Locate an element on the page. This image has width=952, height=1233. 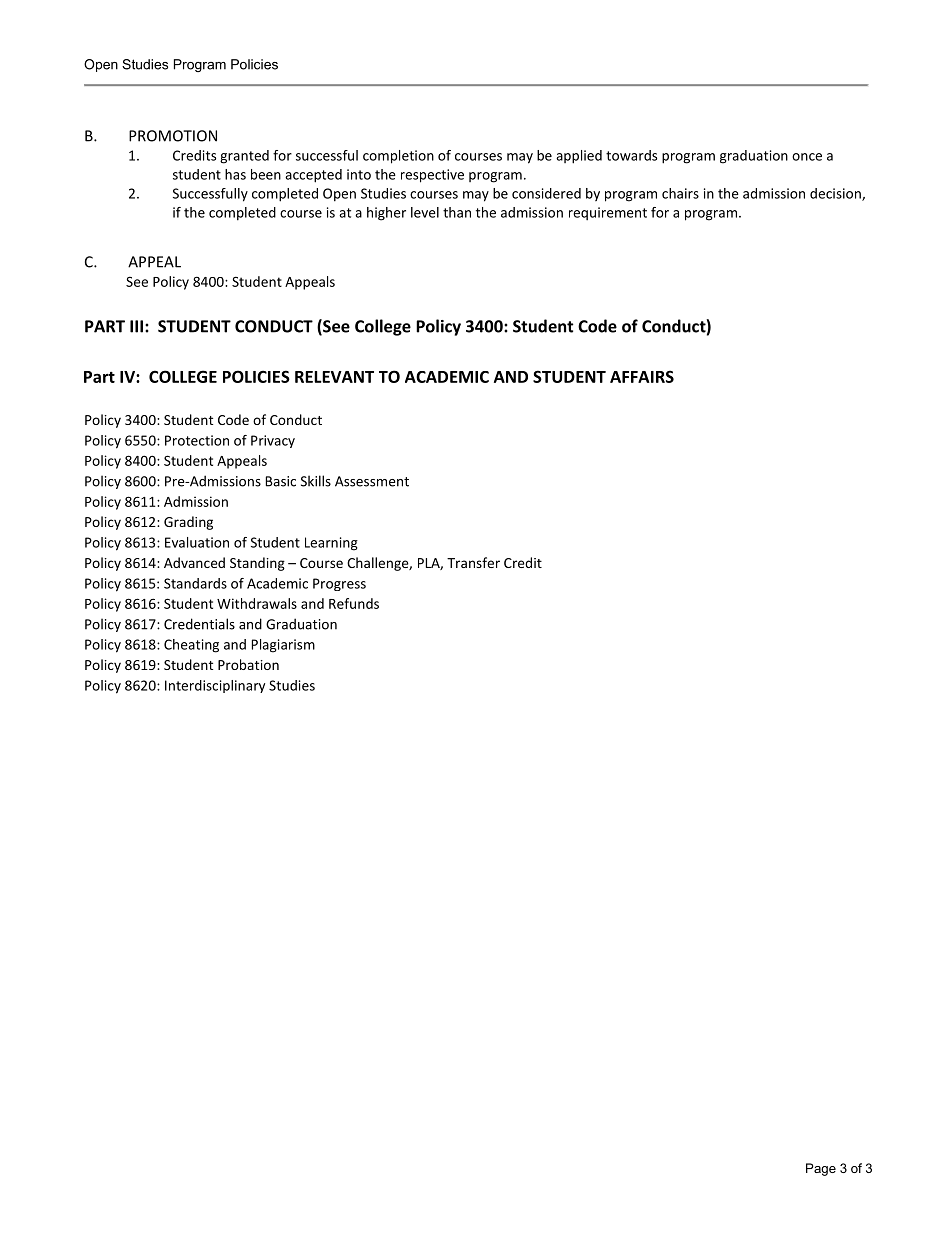
AFFAIRS is located at coordinates (642, 376).
